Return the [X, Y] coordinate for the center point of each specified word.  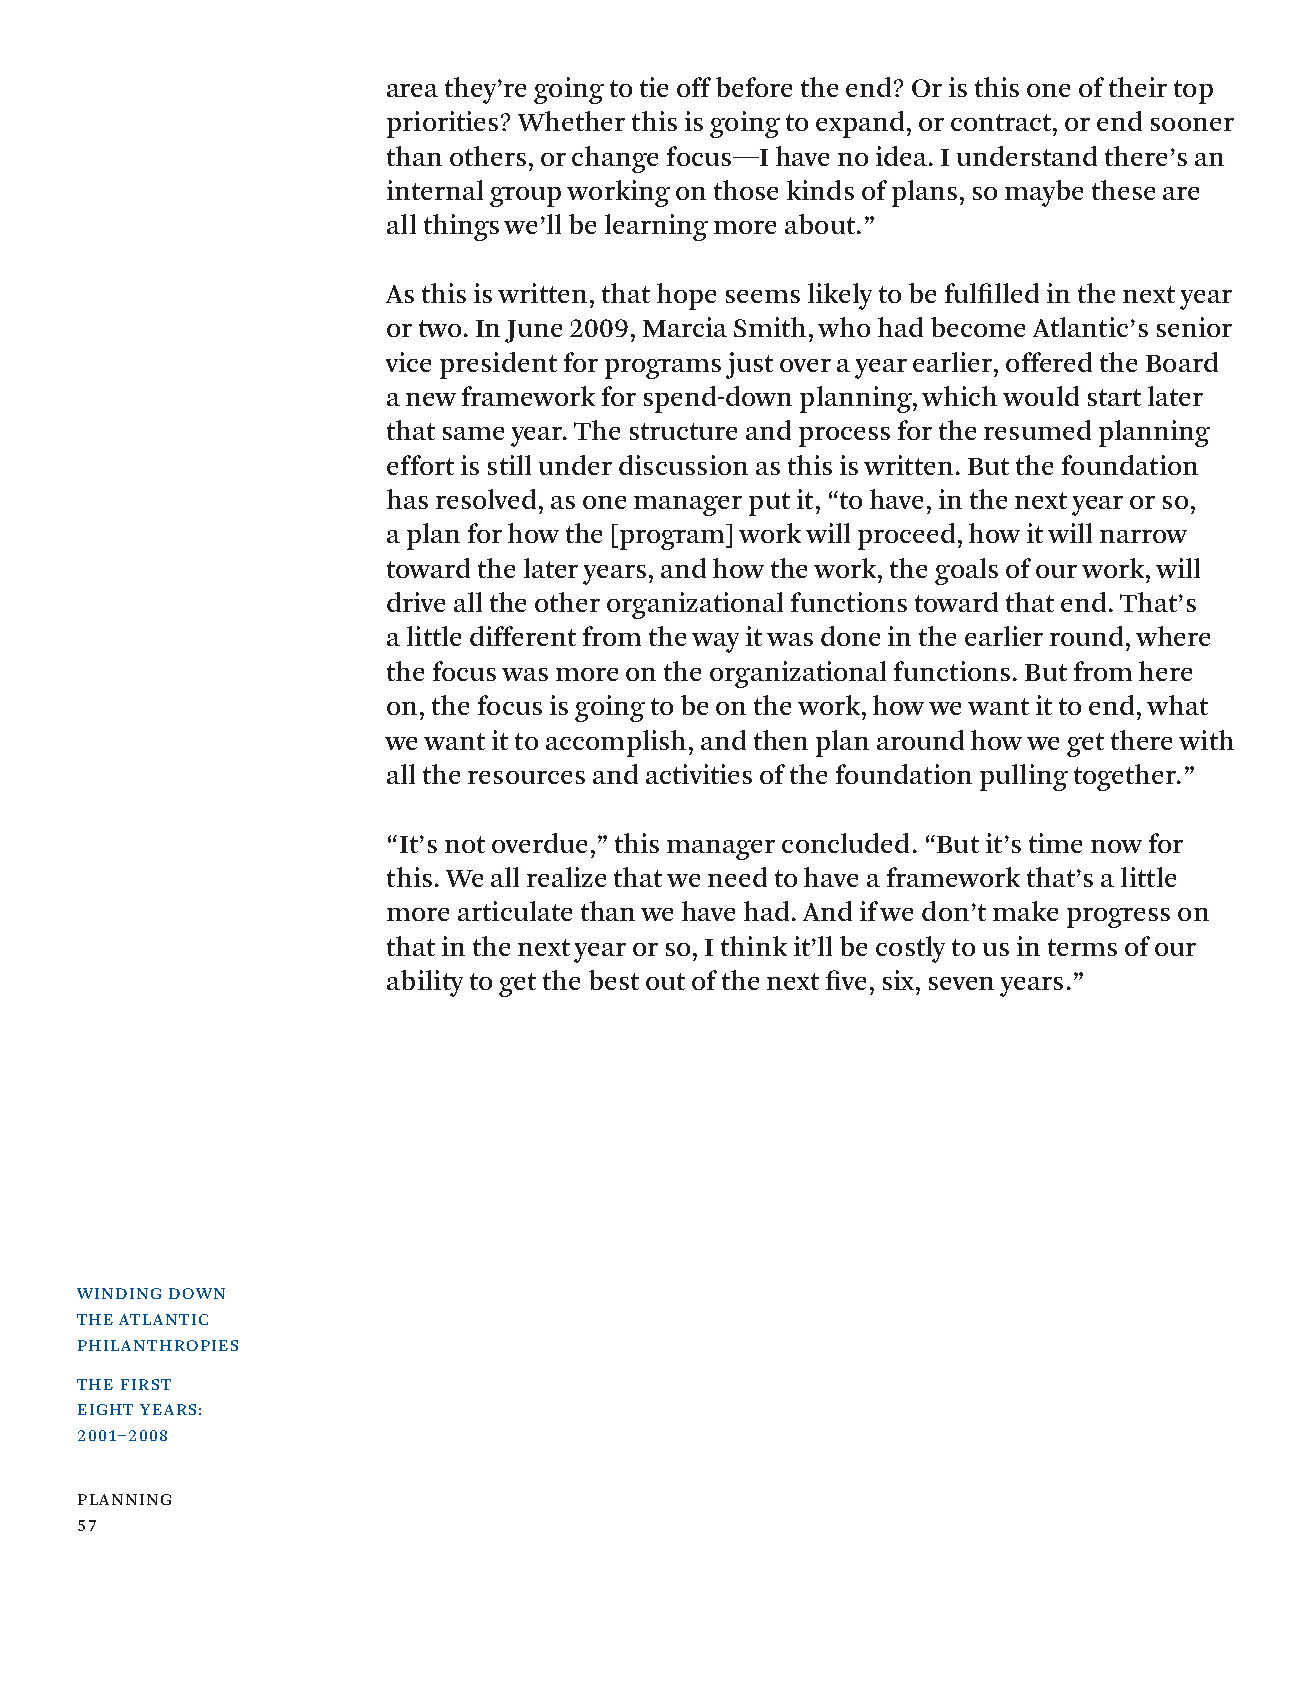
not [465, 844]
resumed [1037, 430]
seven [961, 983]
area [412, 90]
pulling [1024, 777]
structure [683, 431]
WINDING [119, 1293]
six [900, 980]
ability [425, 983]
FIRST [146, 1384]
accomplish [616, 743]
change [615, 159]
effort [420, 465]
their [1138, 87]
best [614, 980]
